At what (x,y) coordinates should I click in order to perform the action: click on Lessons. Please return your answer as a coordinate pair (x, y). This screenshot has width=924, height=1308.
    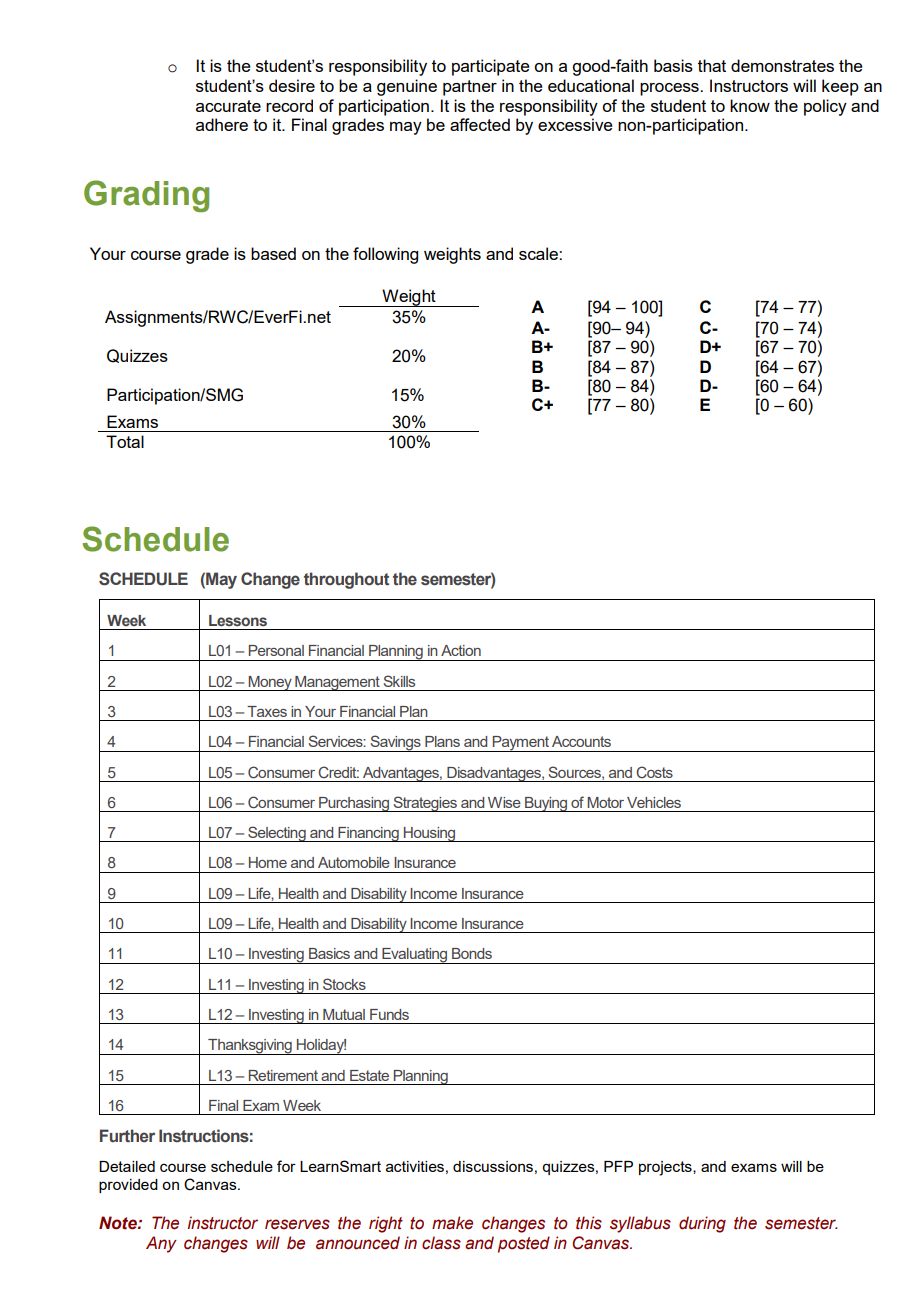
    Looking at the image, I should click on (238, 620).
